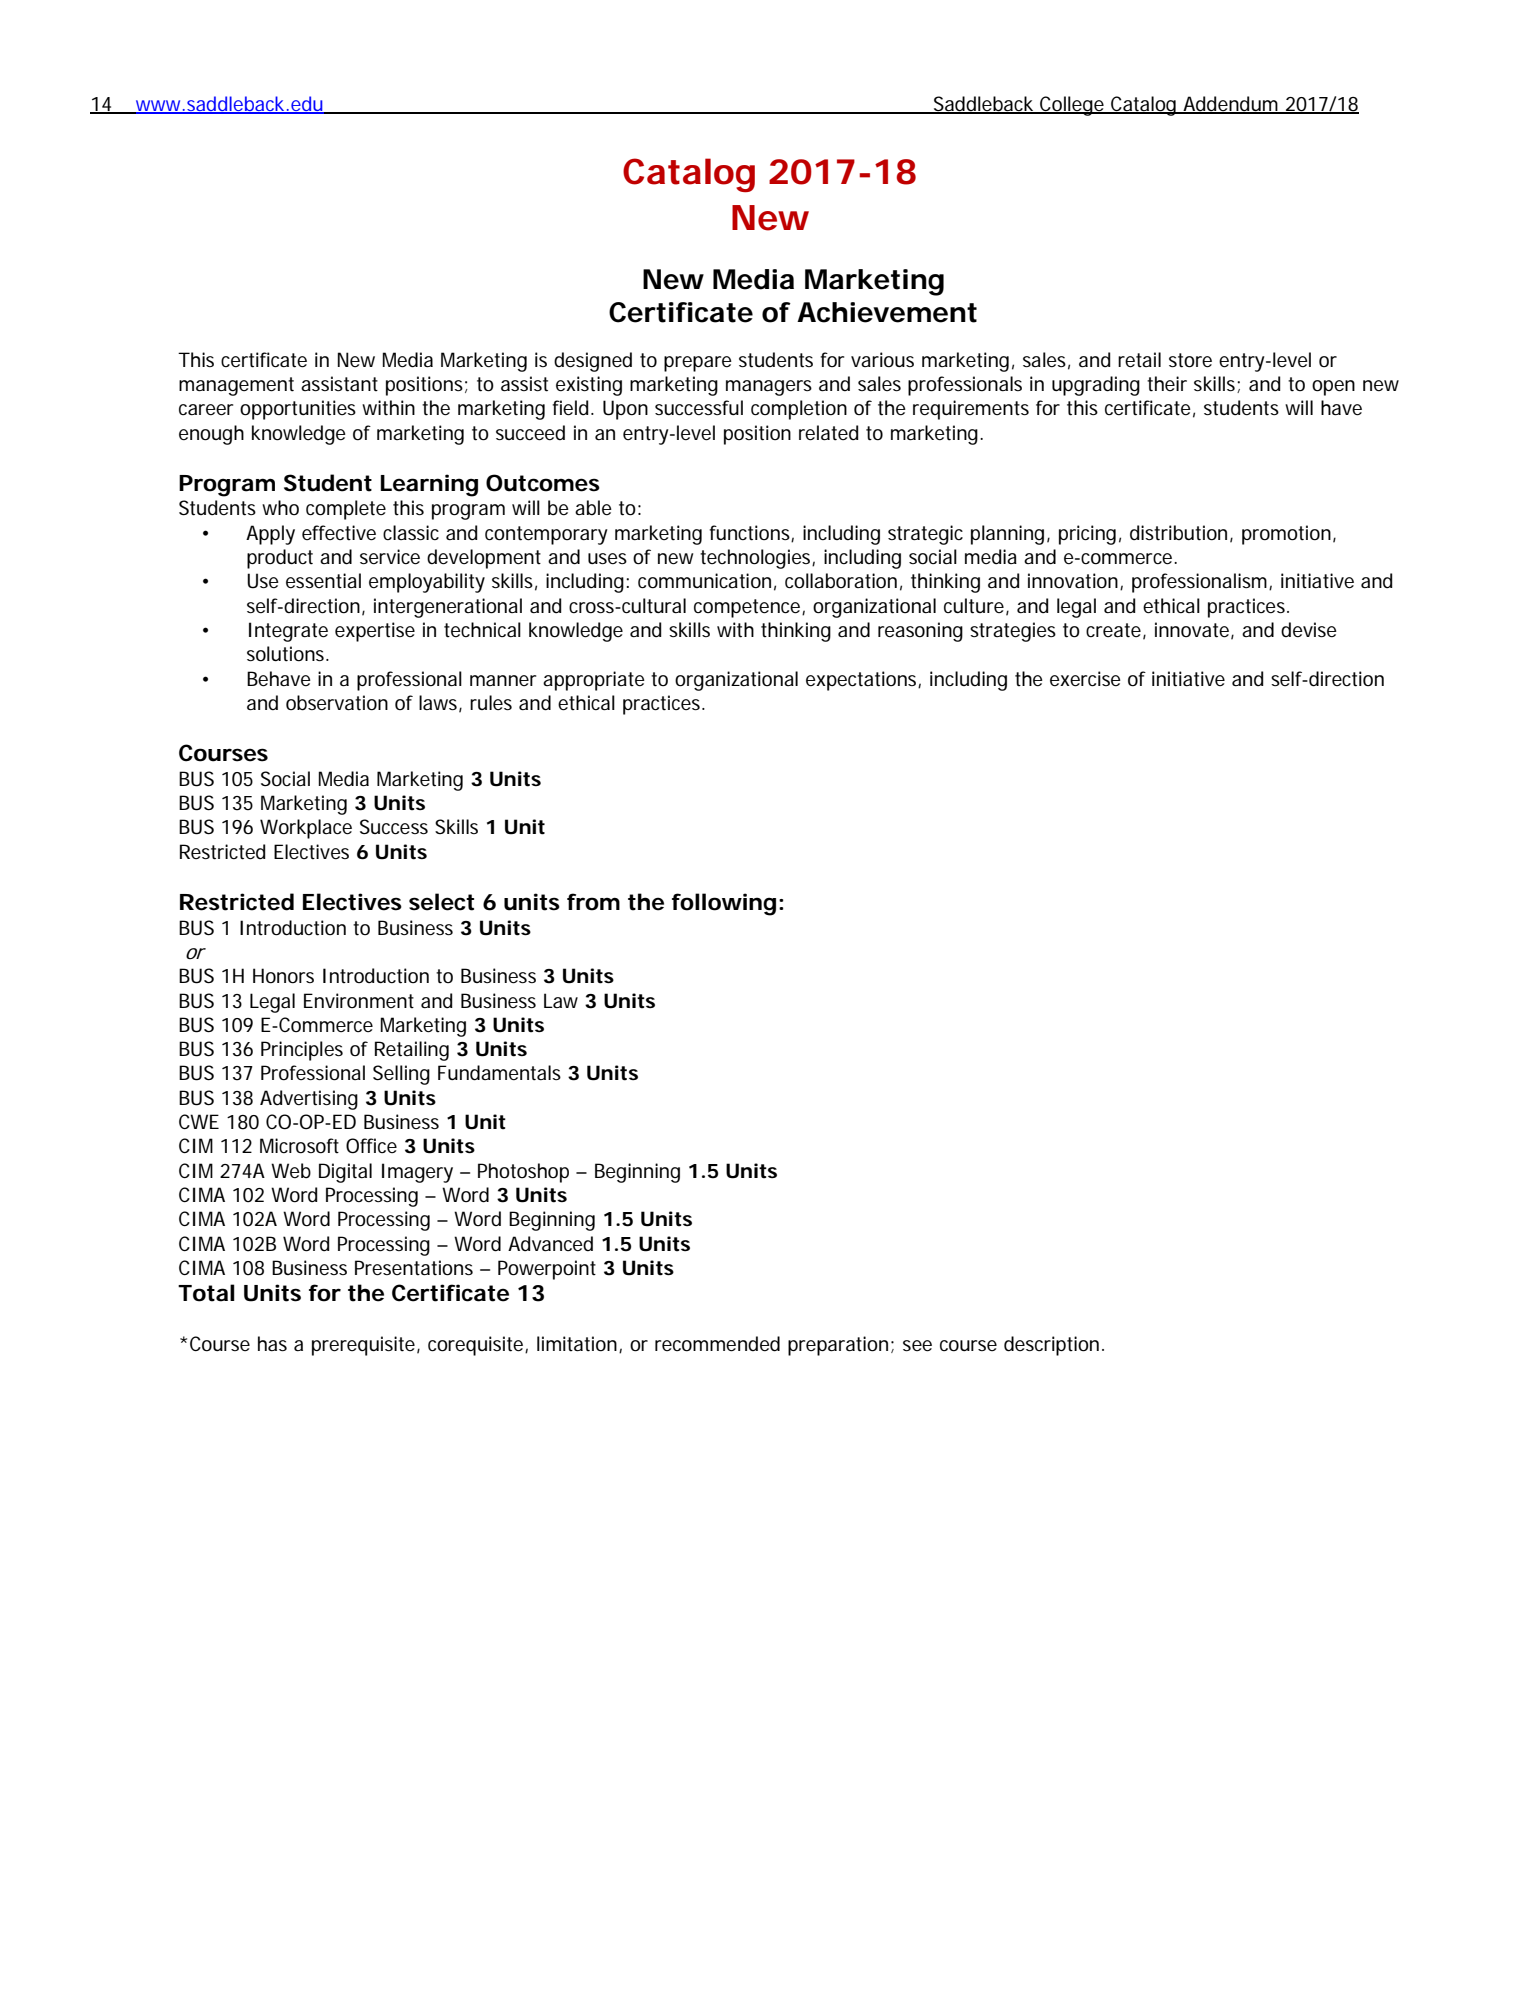 The width and height of the document is (1540, 1993). What do you see at coordinates (1072, 106) in the document?
I see `College` at bounding box center [1072, 106].
